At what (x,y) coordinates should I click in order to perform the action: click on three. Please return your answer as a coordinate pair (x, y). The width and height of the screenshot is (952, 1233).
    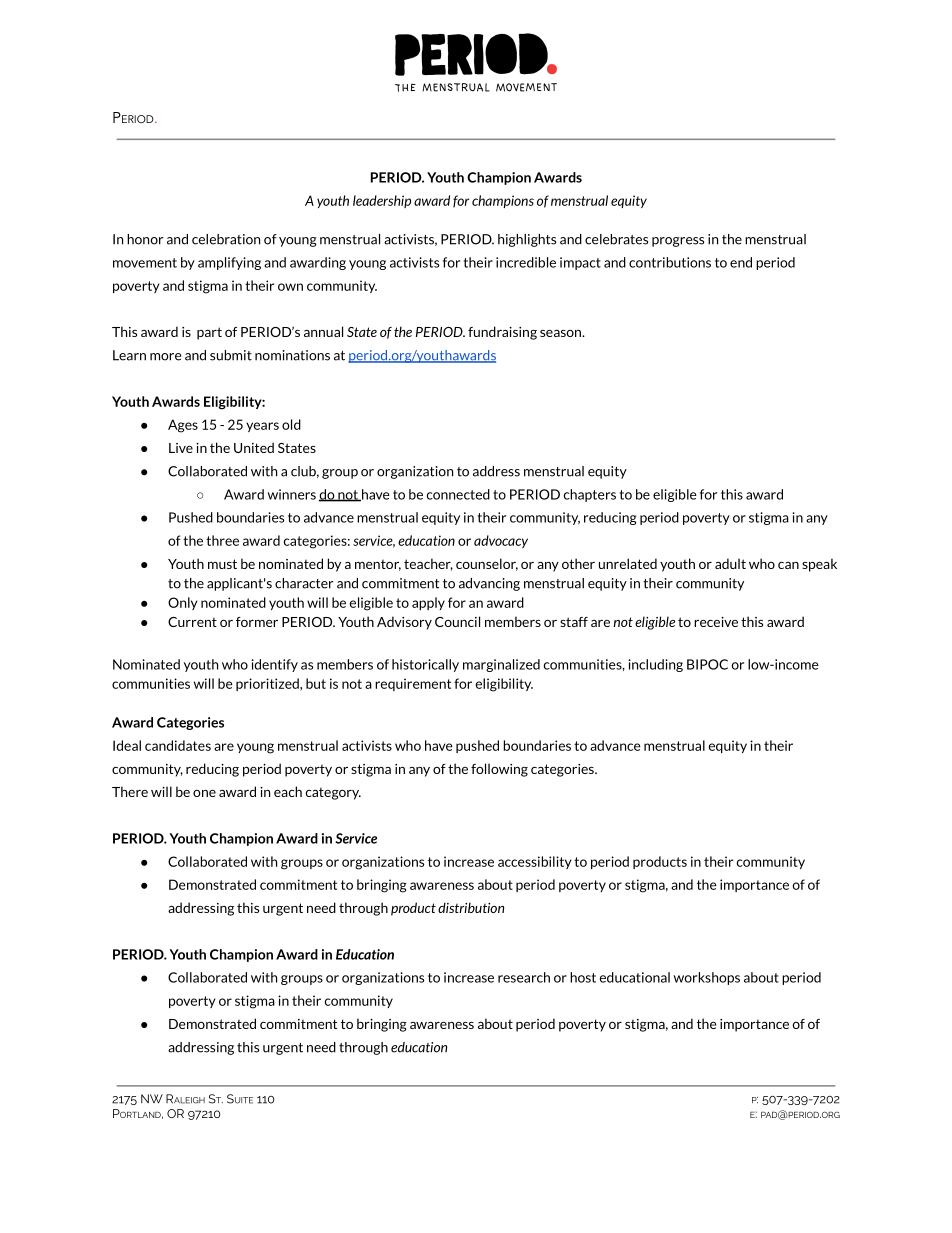
    Looking at the image, I should click on (222, 540).
